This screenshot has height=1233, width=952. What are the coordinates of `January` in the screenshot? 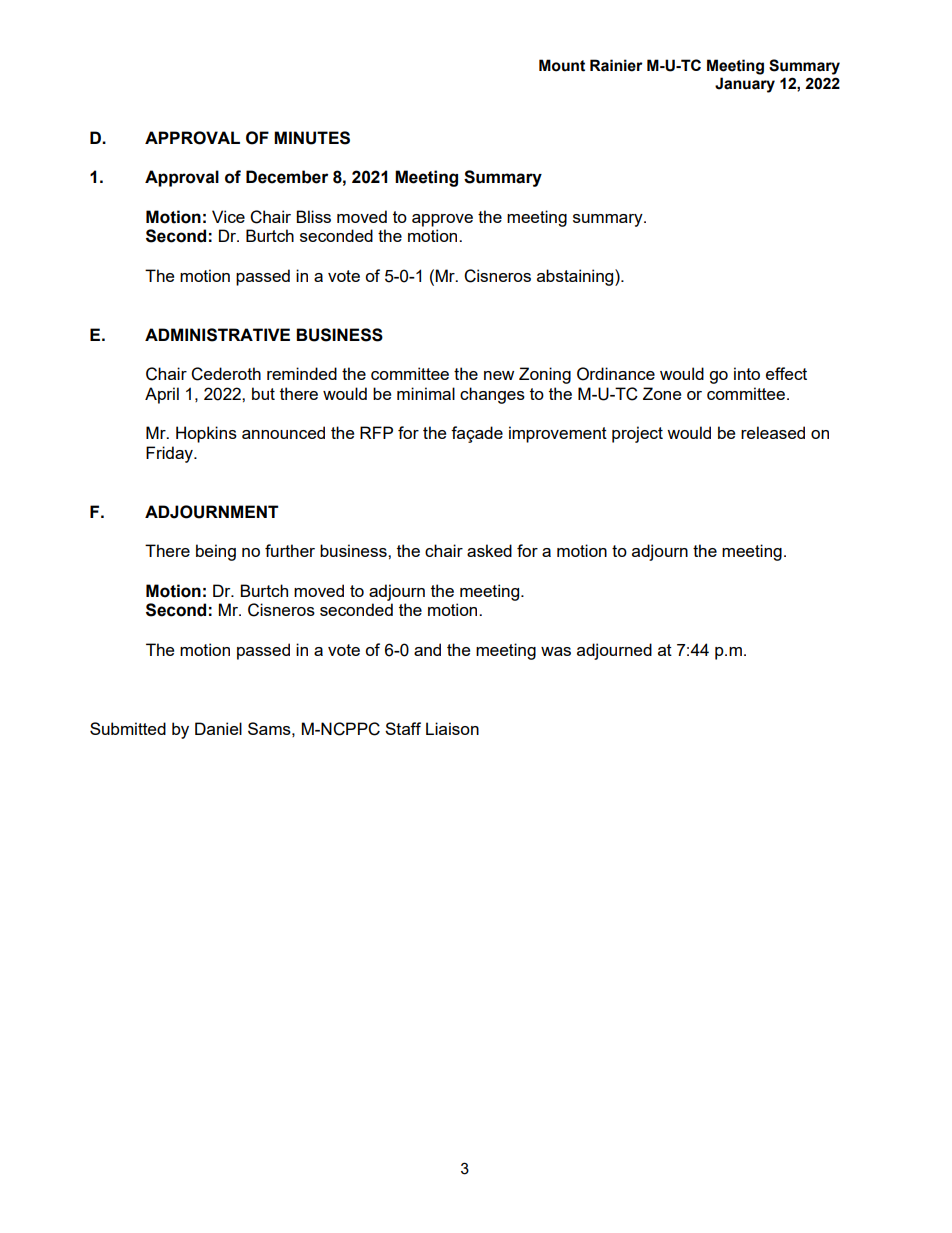 It's located at (745, 85).
